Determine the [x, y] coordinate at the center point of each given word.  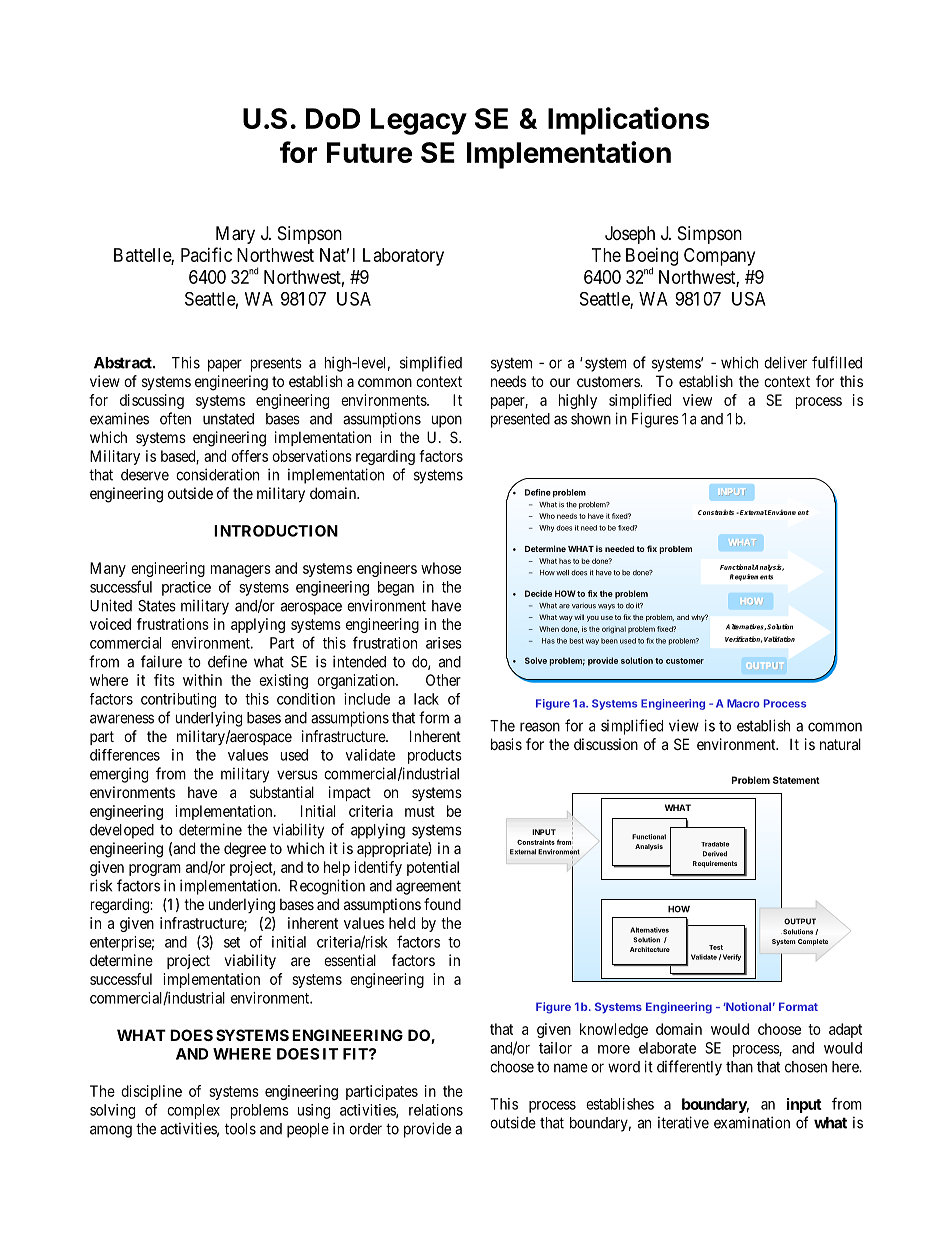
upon [447, 421]
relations [436, 1110]
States [157, 606]
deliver [785, 362]
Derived [715, 854]
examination [752, 1122]
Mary [235, 235]
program [155, 870]
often [175, 418]
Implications [628, 121]
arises [444, 643]
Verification [743, 639]
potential [433, 868]
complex [193, 1111]
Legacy [419, 121]
